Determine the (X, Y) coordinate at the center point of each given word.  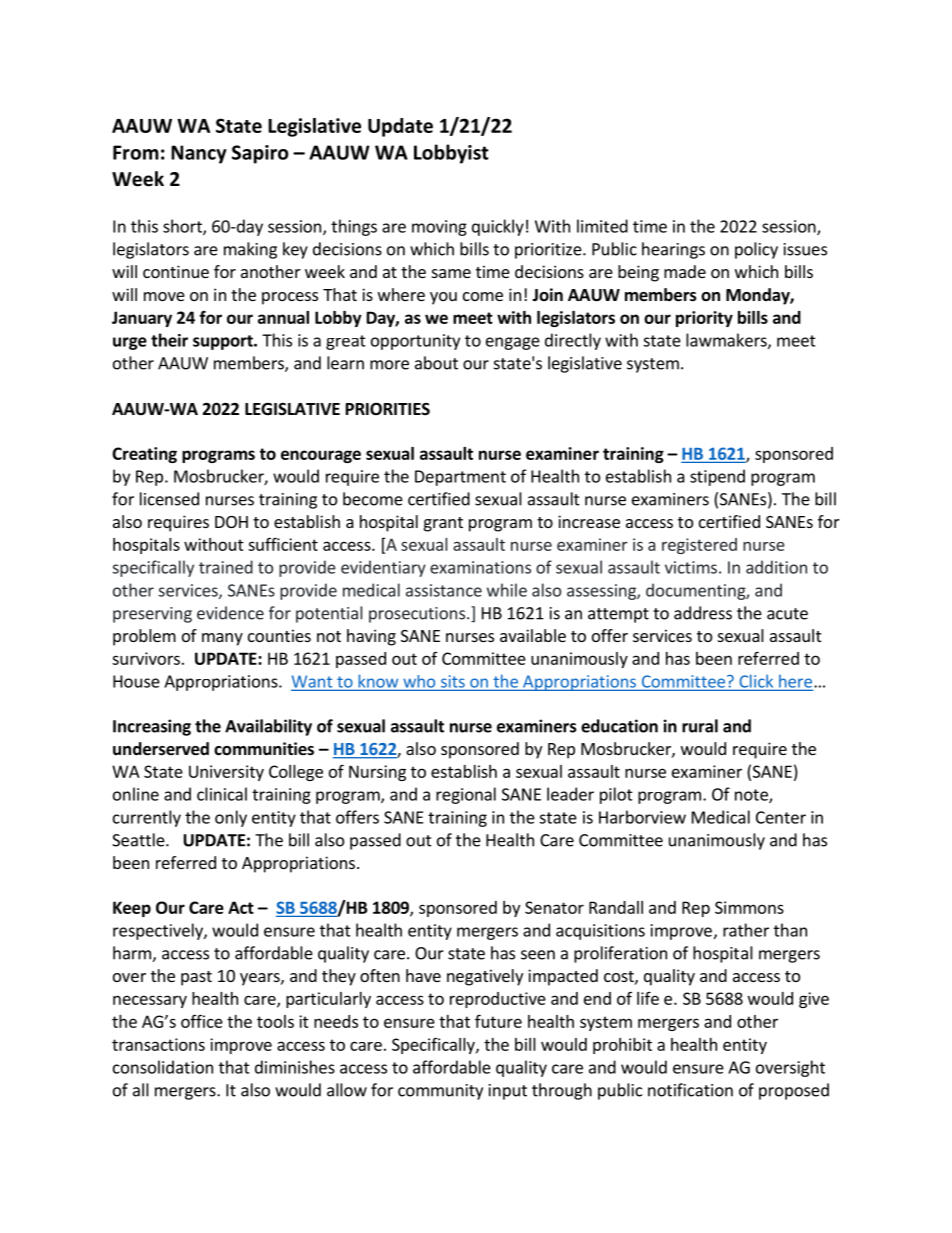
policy (756, 250)
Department (460, 478)
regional (466, 795)
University (226, 773)
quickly (498, 227)
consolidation (163, 1067)
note (752, 796)
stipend (717, 477)
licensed (169, 499)
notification (690, 1090)
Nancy (199, 154)
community (440, 1092)
